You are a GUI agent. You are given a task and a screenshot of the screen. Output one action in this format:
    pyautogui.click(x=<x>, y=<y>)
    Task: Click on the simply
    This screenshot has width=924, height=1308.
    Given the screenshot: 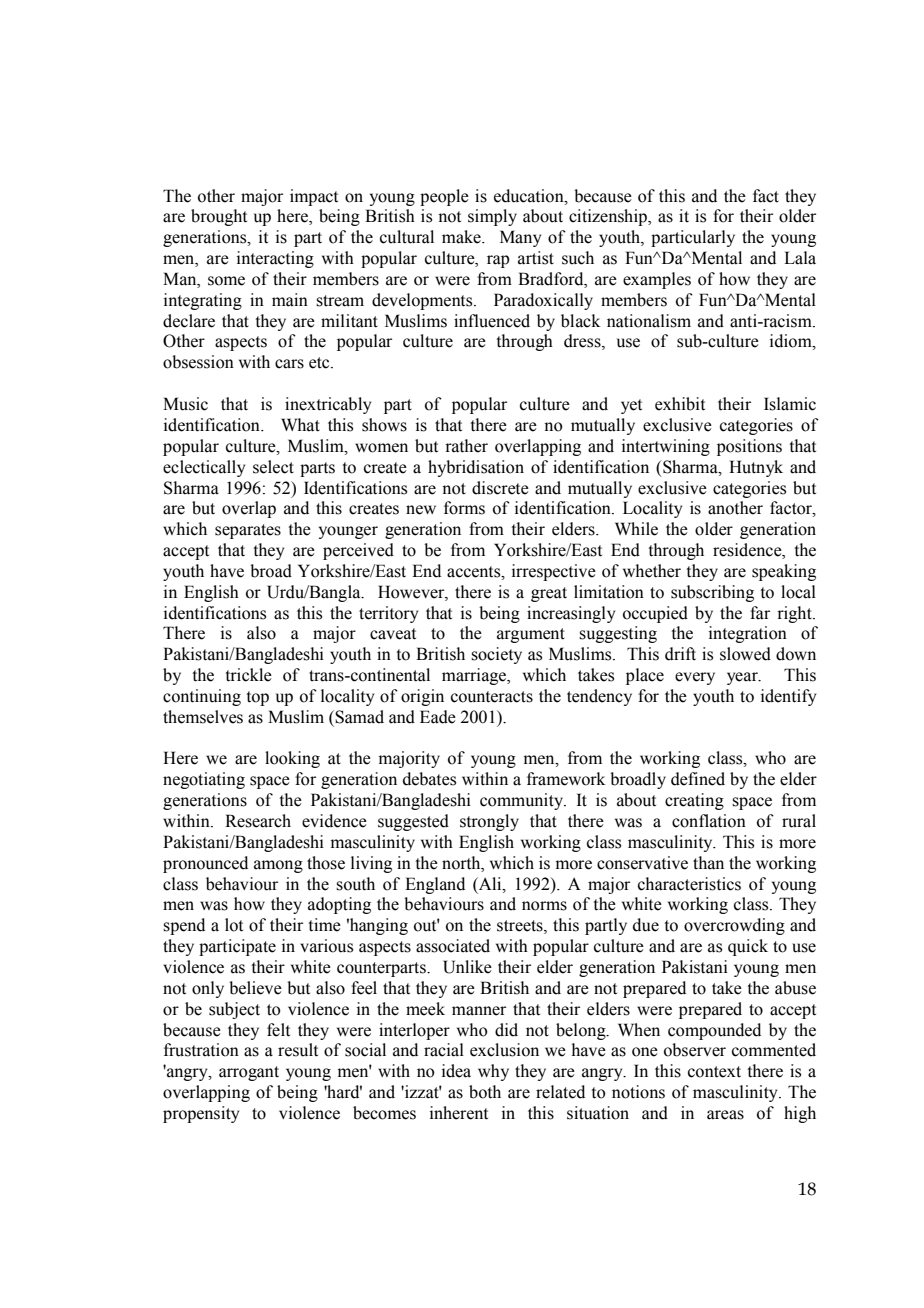 What is the action you would take?
    pyautogui.click(x=492, y=217)
